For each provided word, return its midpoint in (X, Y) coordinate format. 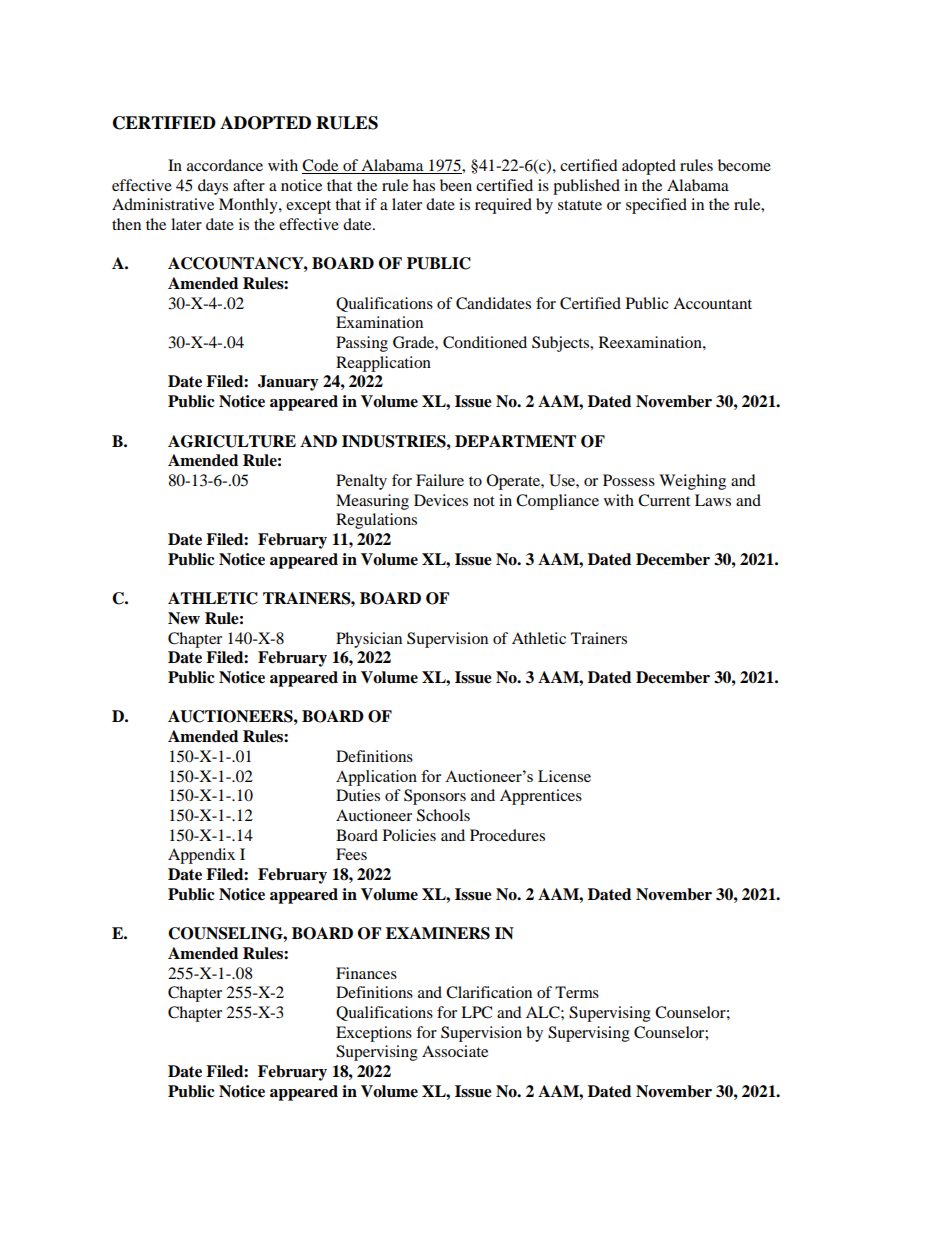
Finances (366, 973)
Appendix (201, 856)
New (184, 618)
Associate (455, 1051)
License (564, 776)
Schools (443, 815)
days (213, 187)
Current (664, 500)
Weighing (692, 482)
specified (656, 206)
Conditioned (485, 342)
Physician (369, 640)
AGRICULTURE (232, 441)
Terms (577, 992)
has (424, 185)
